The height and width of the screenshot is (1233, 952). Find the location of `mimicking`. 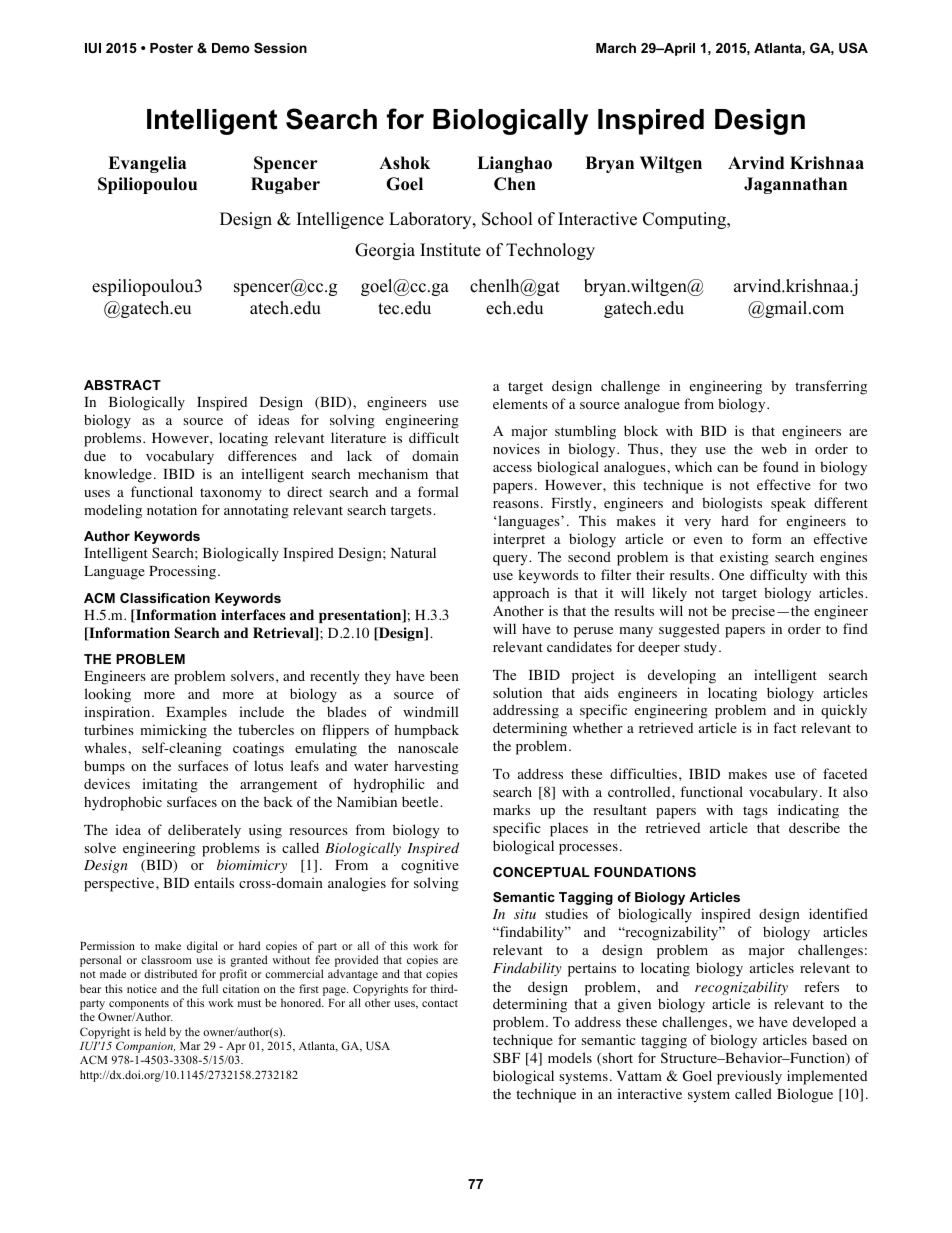

mimicking is located at coordinates (173, 731).
